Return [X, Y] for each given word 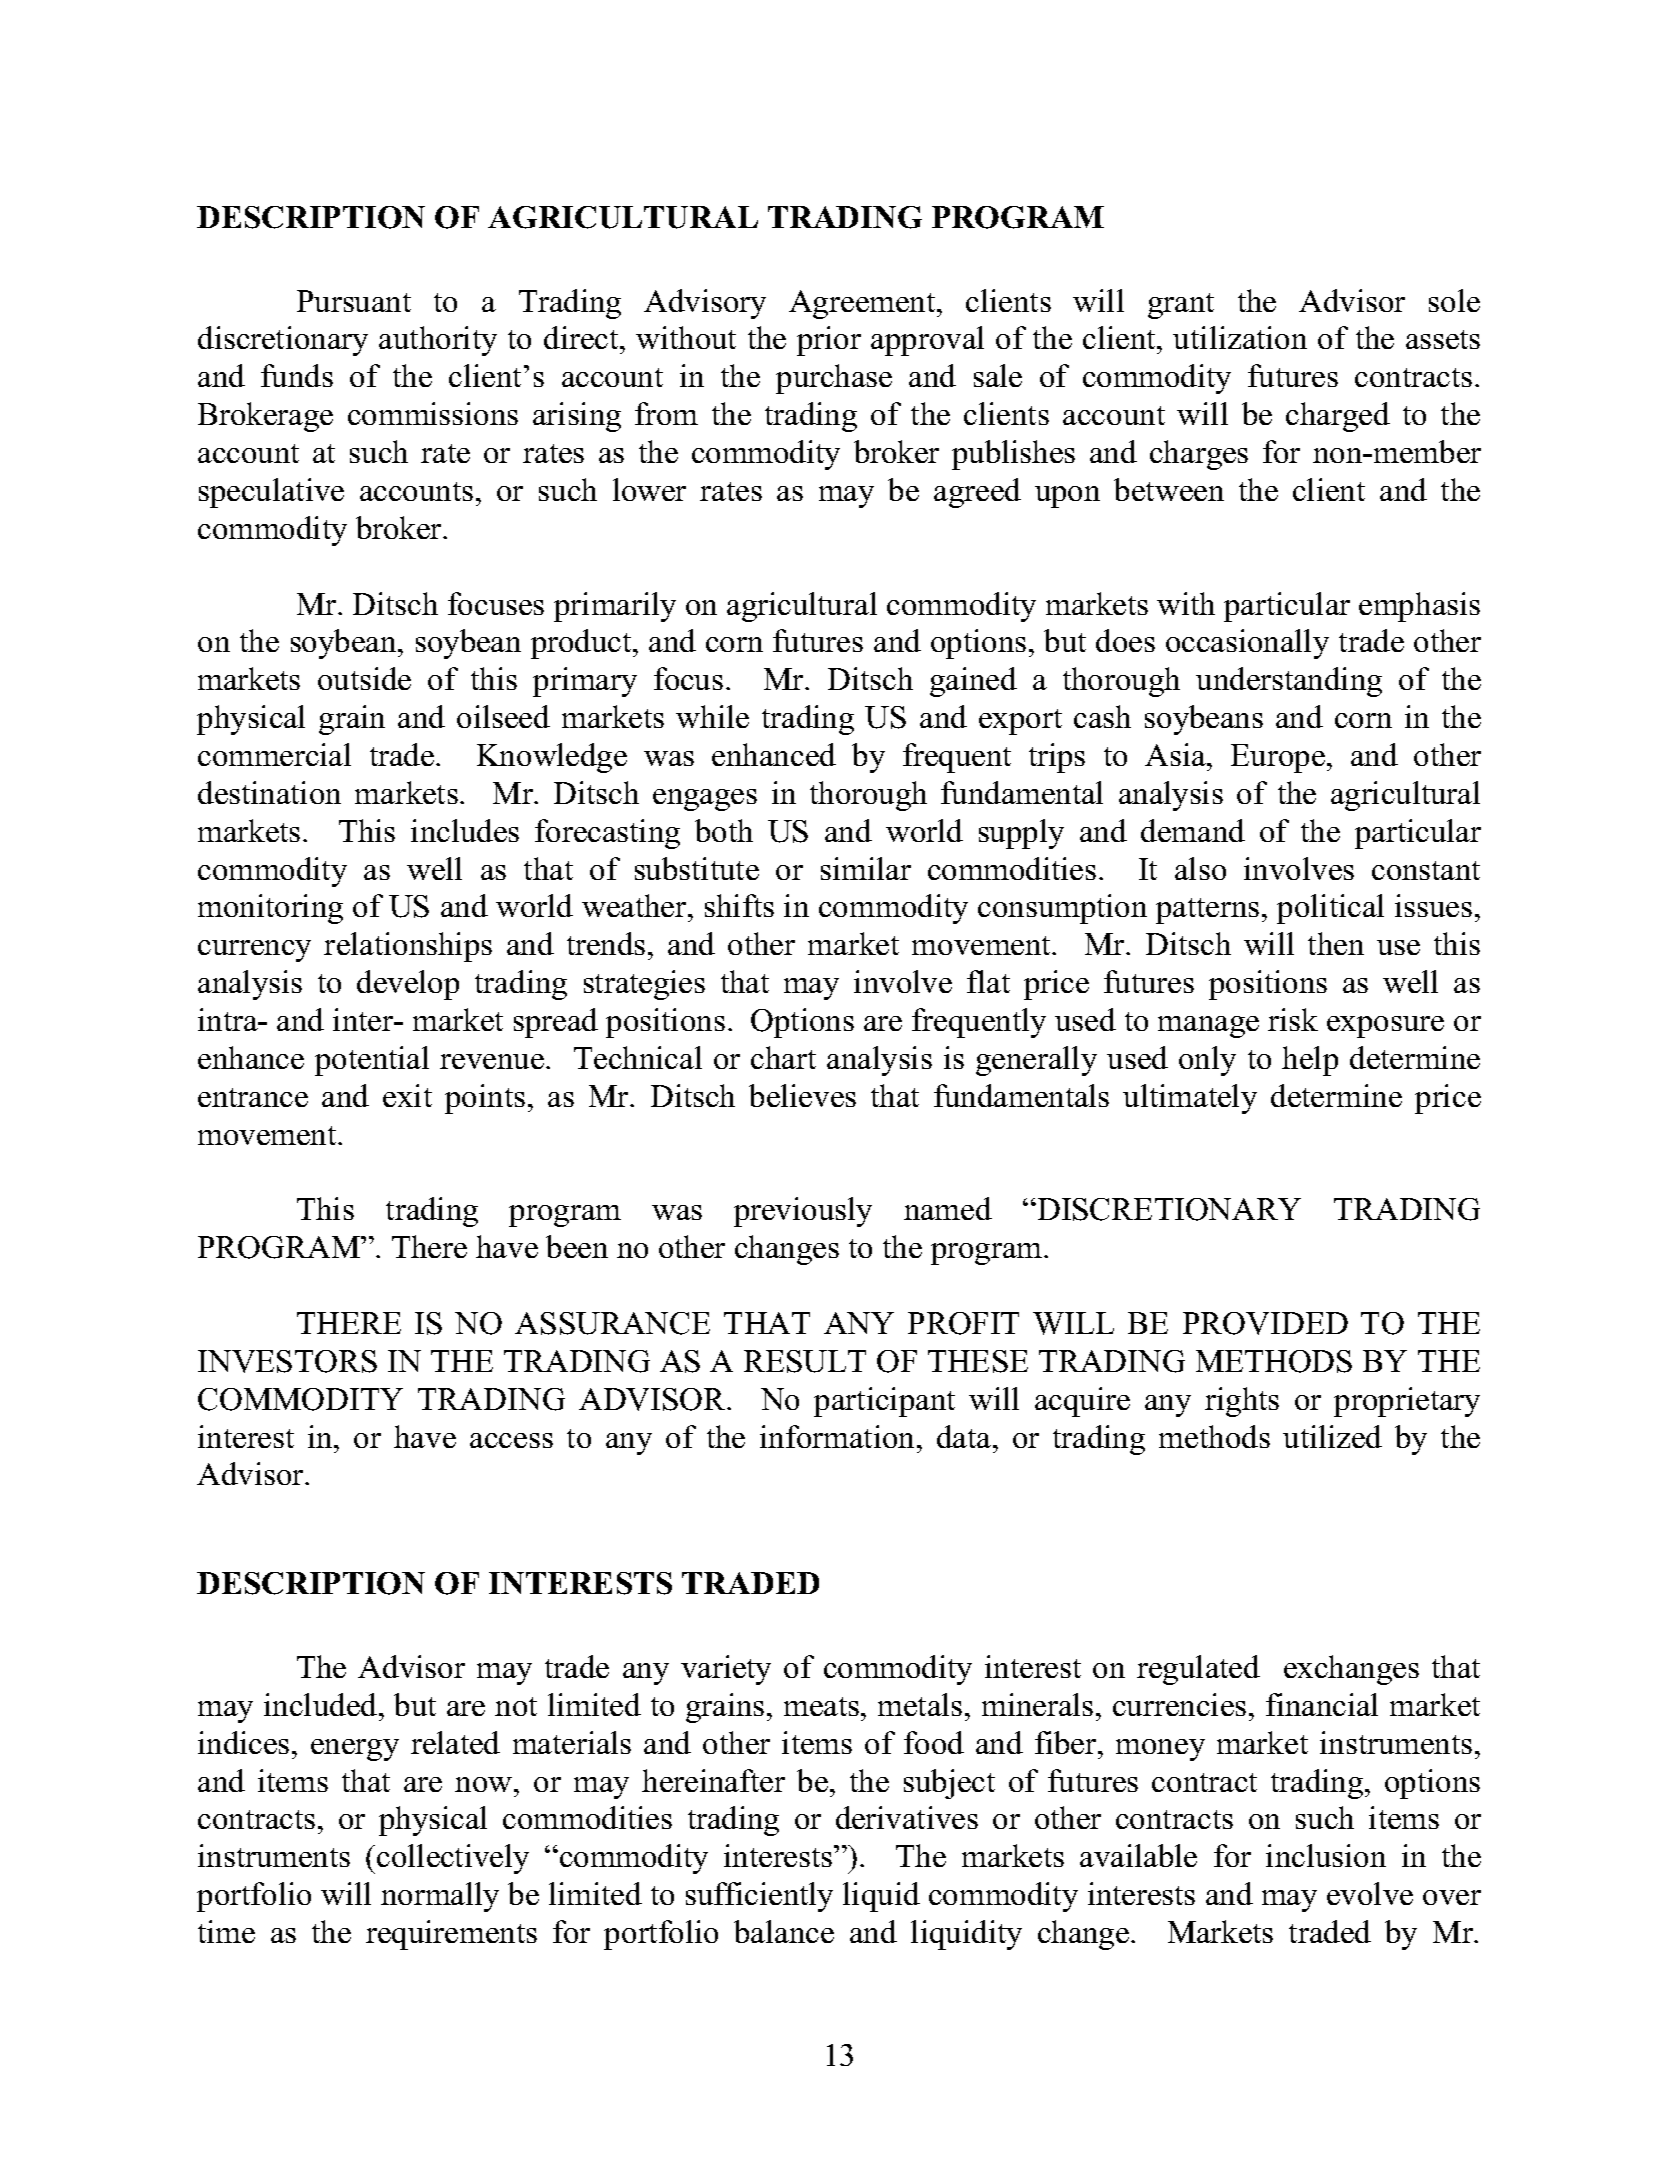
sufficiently [759, 1897]
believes [802, 1095]
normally [440, 1897]
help [1310, 1061]
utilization [1240, 337]
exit [407, 1095]
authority [438, 341]
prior [829, 341]
